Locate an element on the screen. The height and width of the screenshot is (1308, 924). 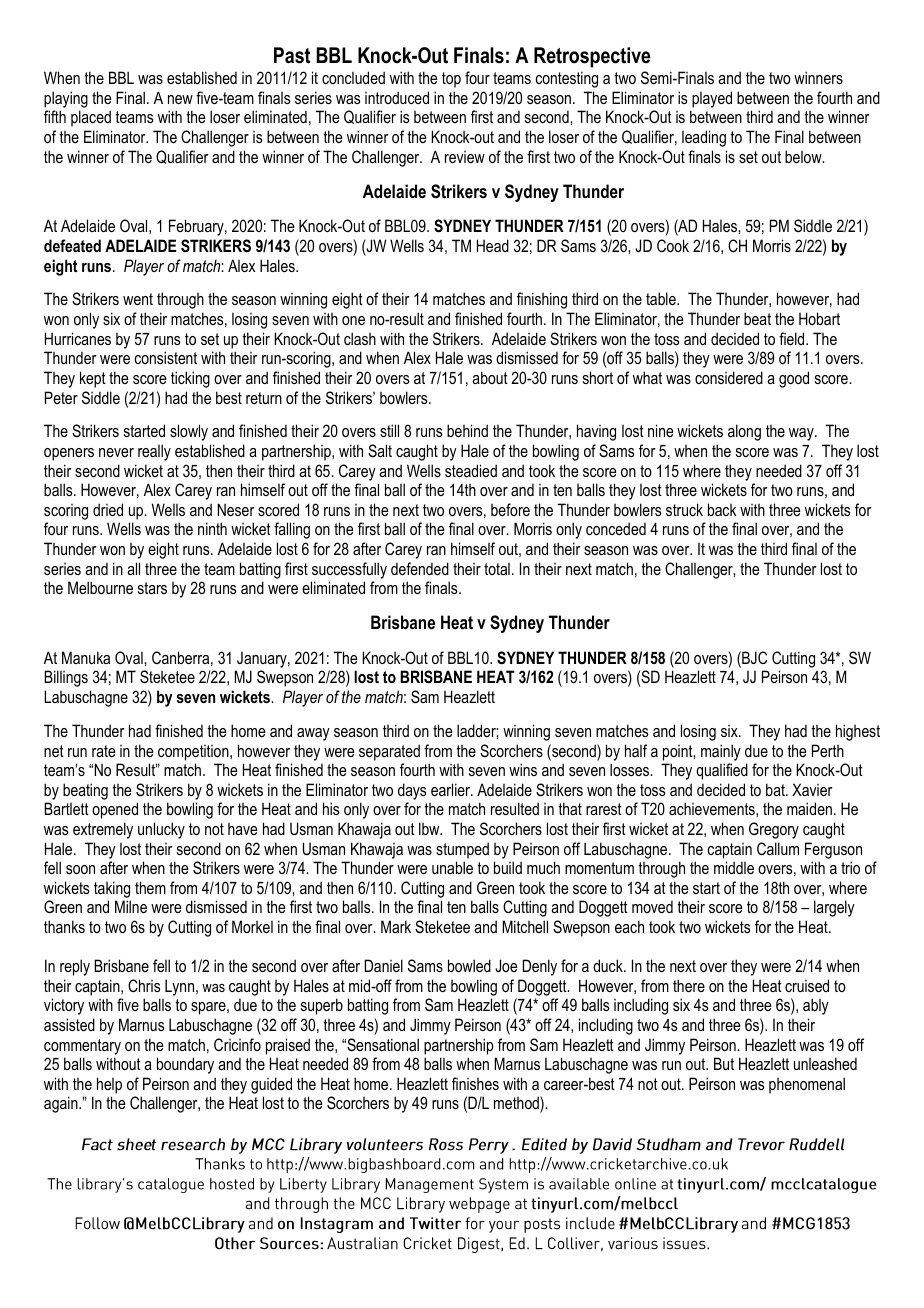
boundary is located at coordinates (185, 1065).
